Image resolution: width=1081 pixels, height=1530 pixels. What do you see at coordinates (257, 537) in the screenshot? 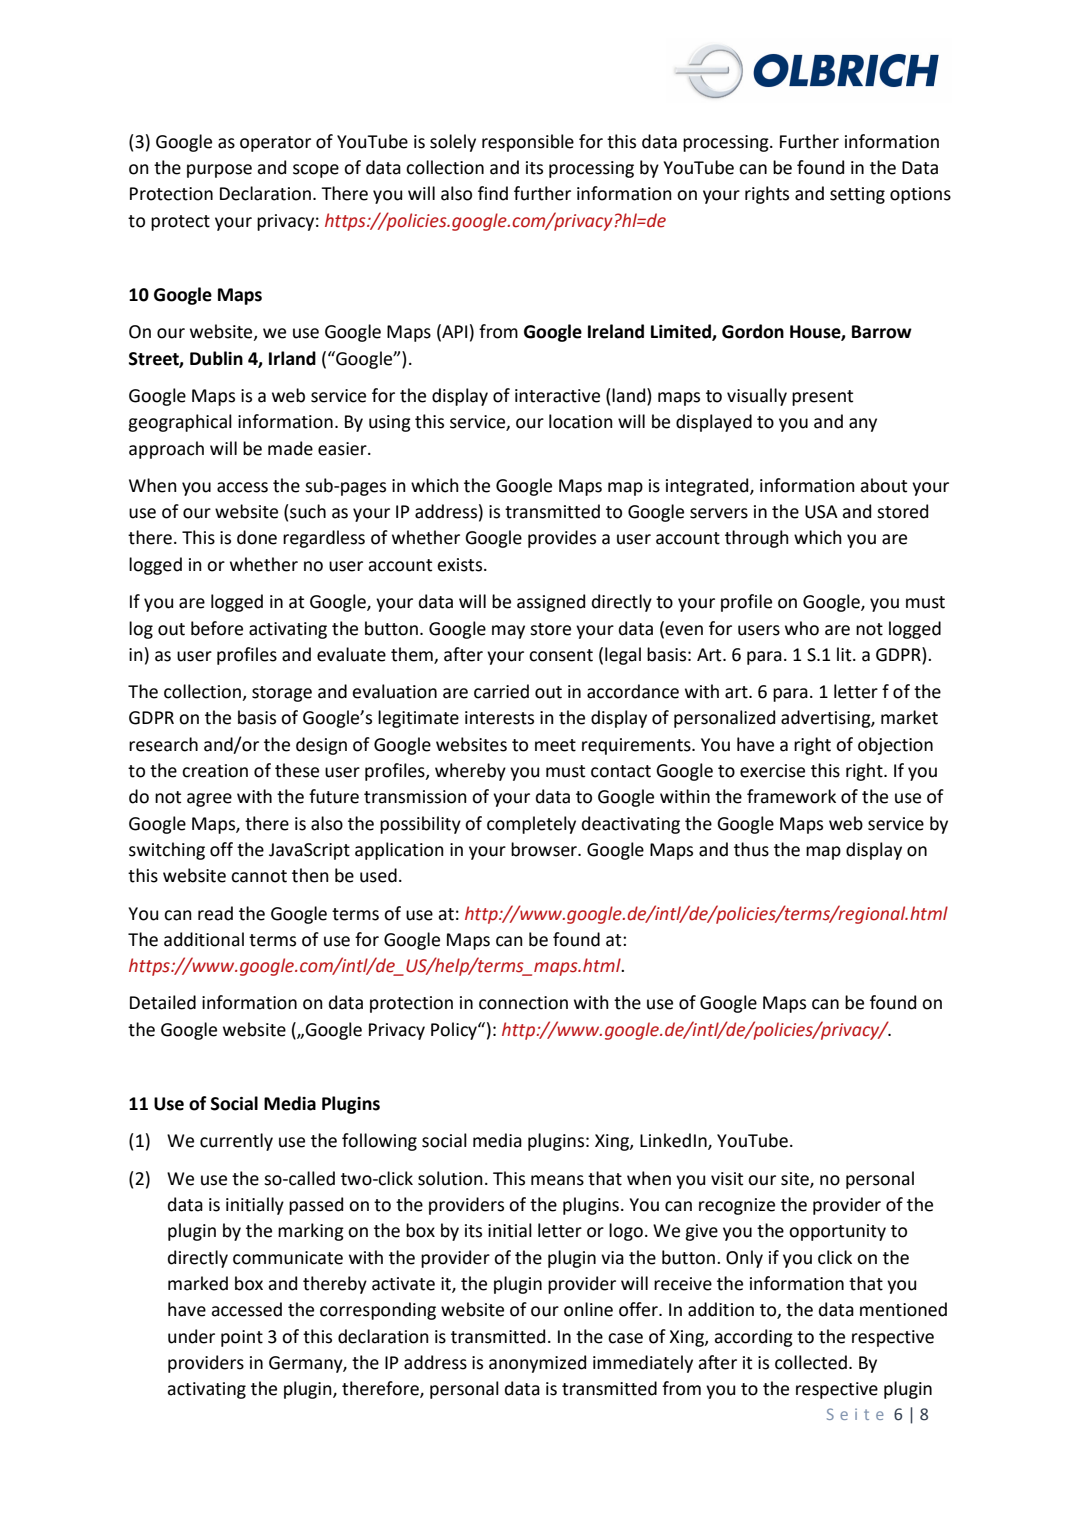
I see `done` at bounding box center [257, 537].
